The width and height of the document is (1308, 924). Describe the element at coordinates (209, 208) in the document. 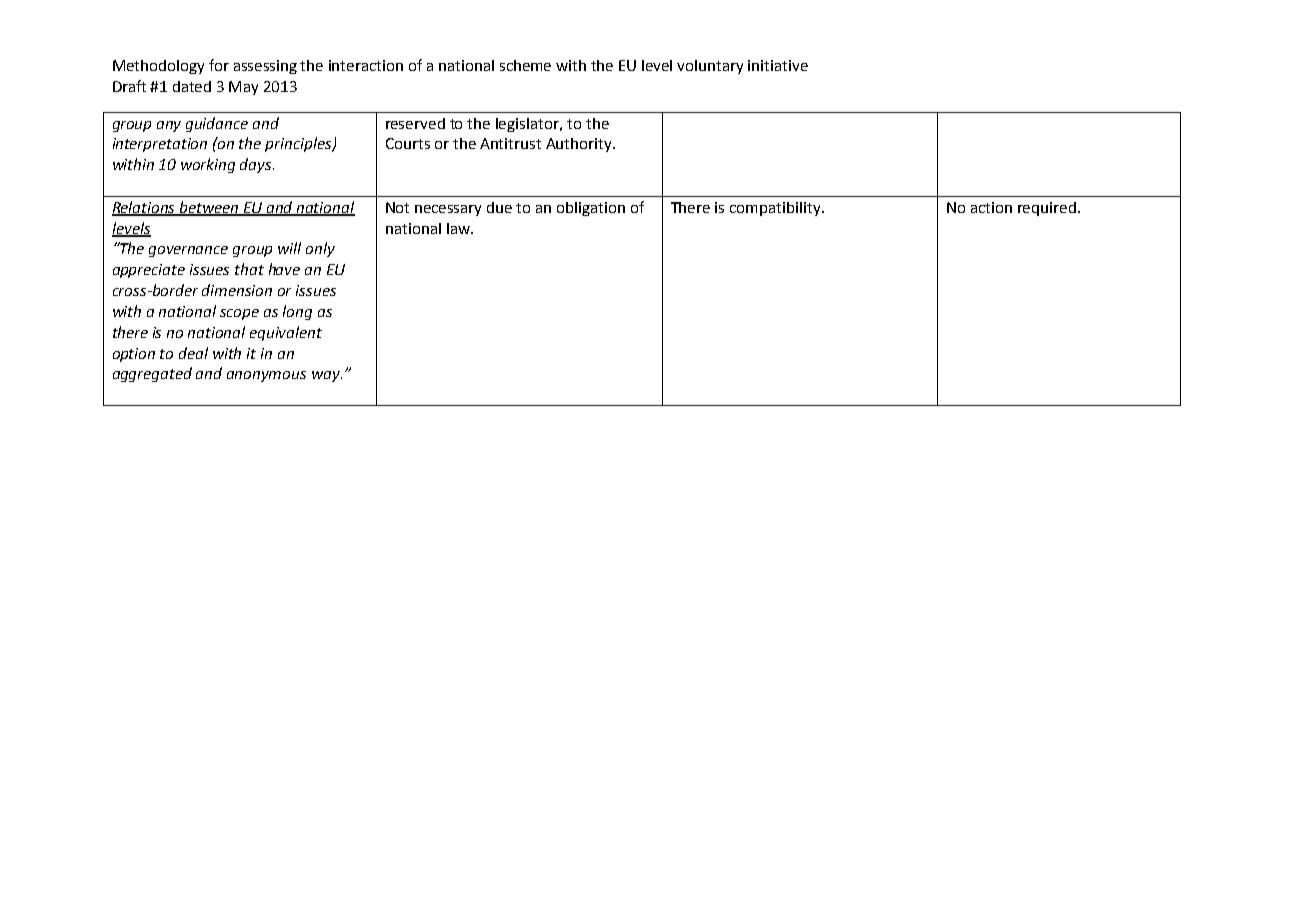

I see `between` at that location.
